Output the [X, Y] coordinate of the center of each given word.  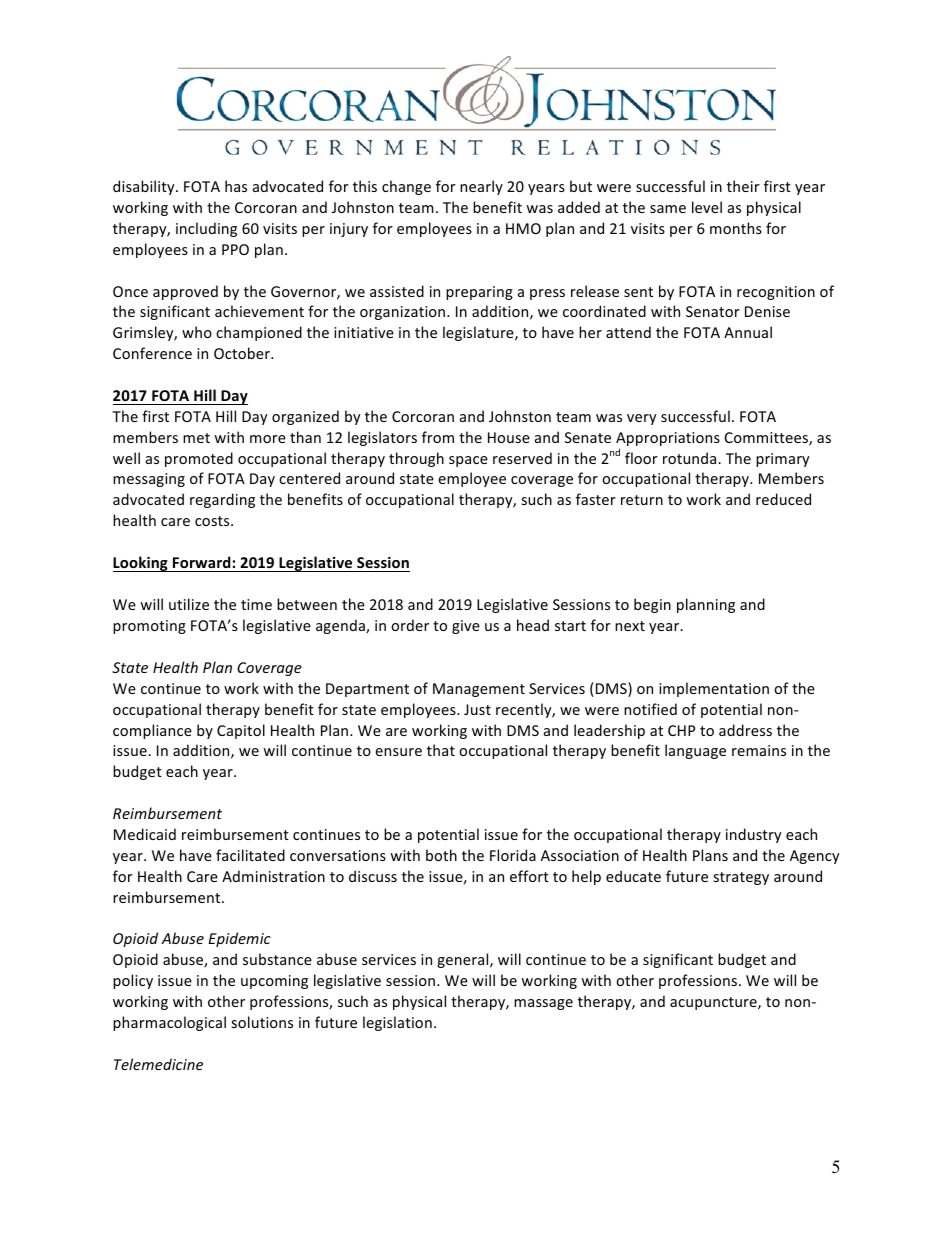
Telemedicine [158, 1064]
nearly [481, 187]
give [466, 627]
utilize [189, 604]
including [206, 229]
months [736, 228]
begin [652, 605]
